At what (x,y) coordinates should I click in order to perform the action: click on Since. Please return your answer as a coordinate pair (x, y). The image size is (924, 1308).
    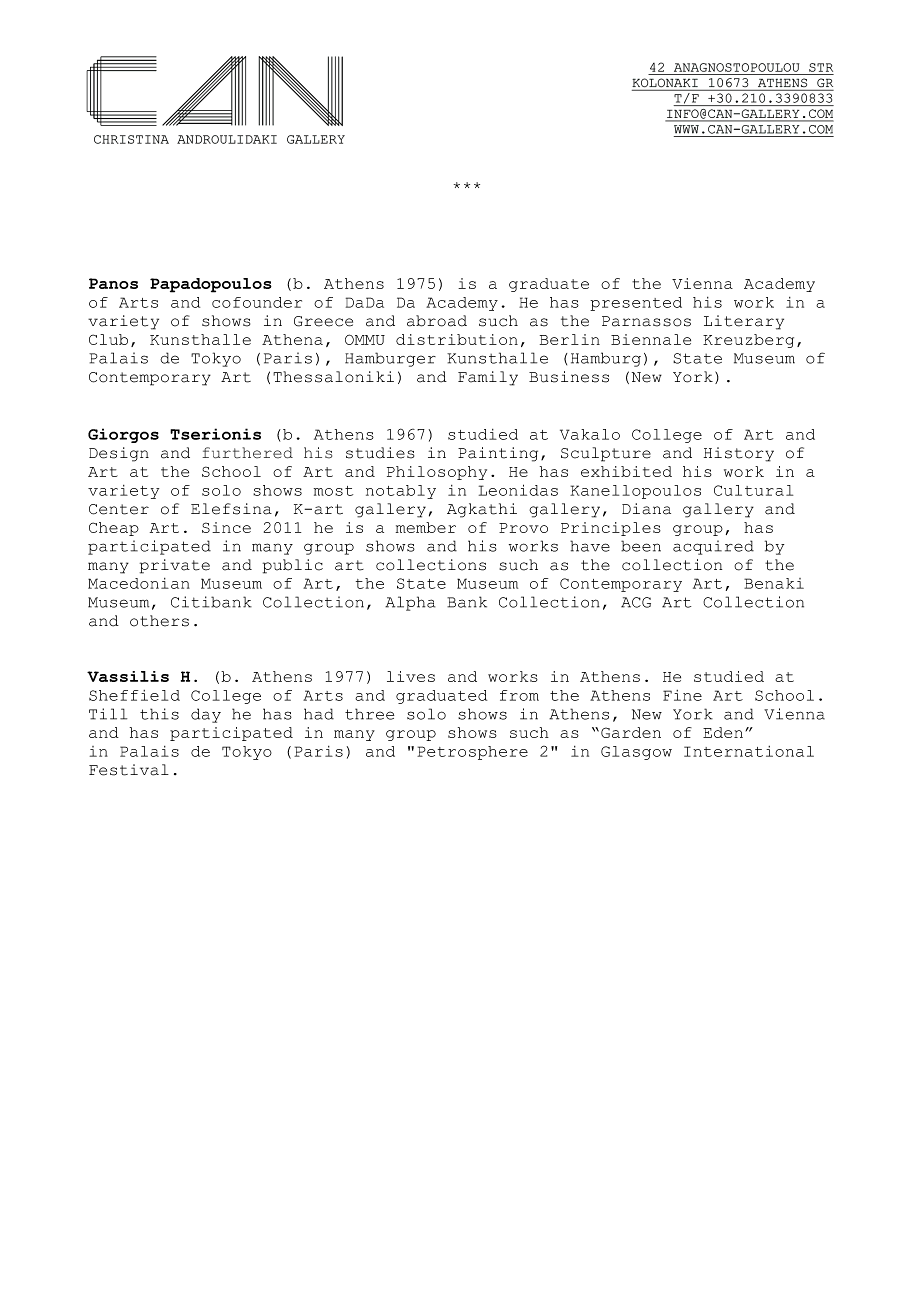
    Looking at the image, I should click on (226, 527).
